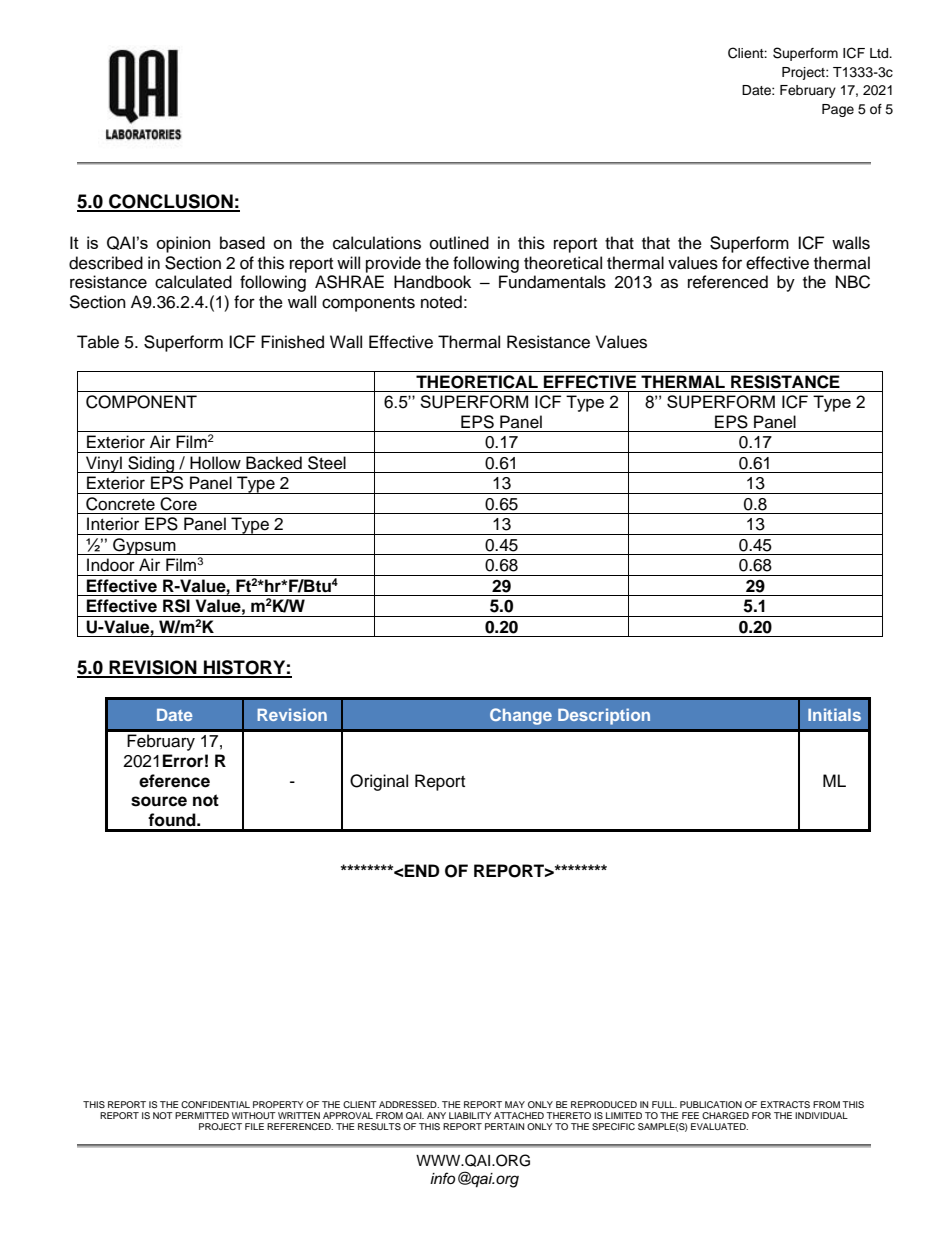 The width and height of the page is (952, 1233). I want to click on Description, so click(604, 716).
